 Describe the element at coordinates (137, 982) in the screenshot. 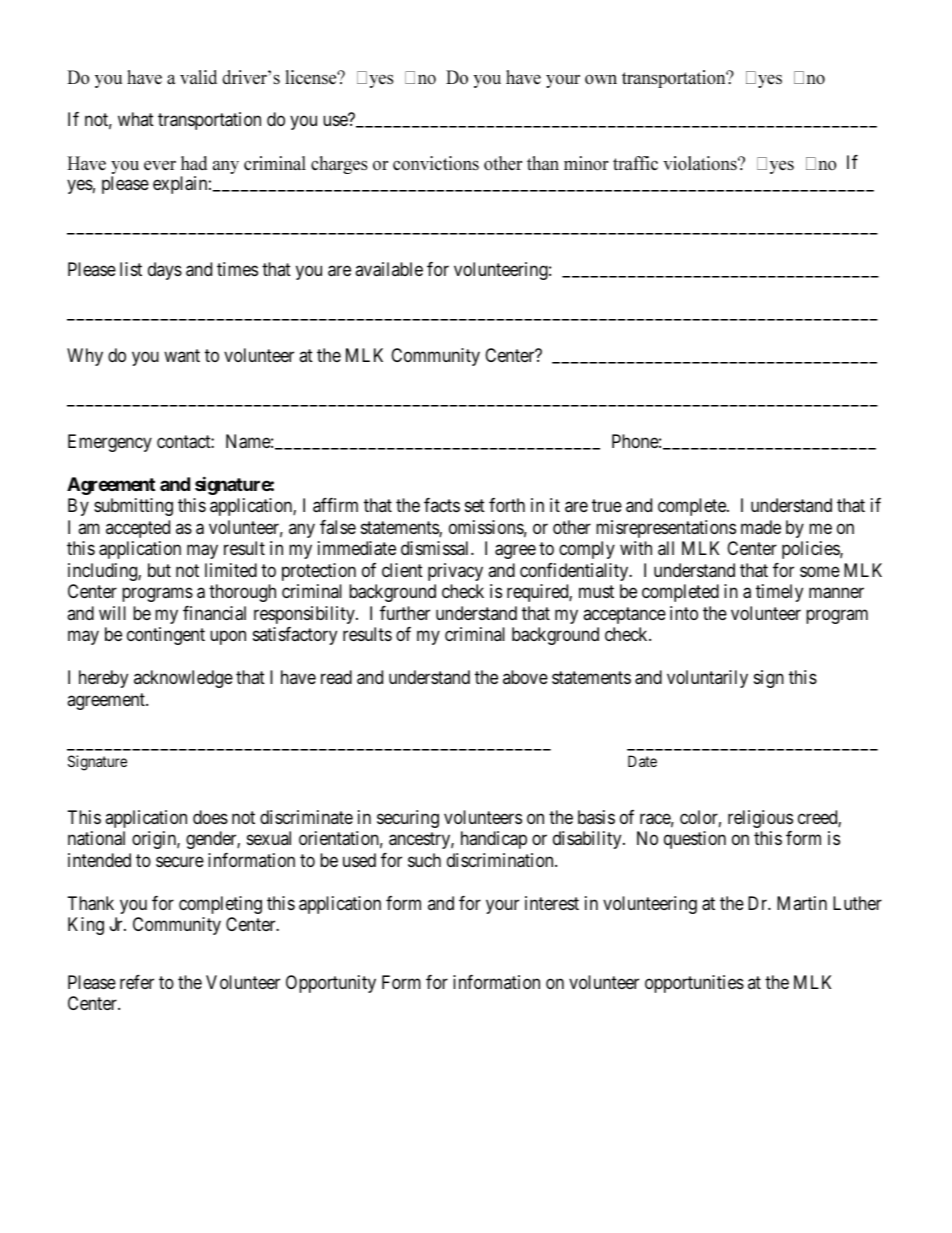

I see `refer` at that location.
